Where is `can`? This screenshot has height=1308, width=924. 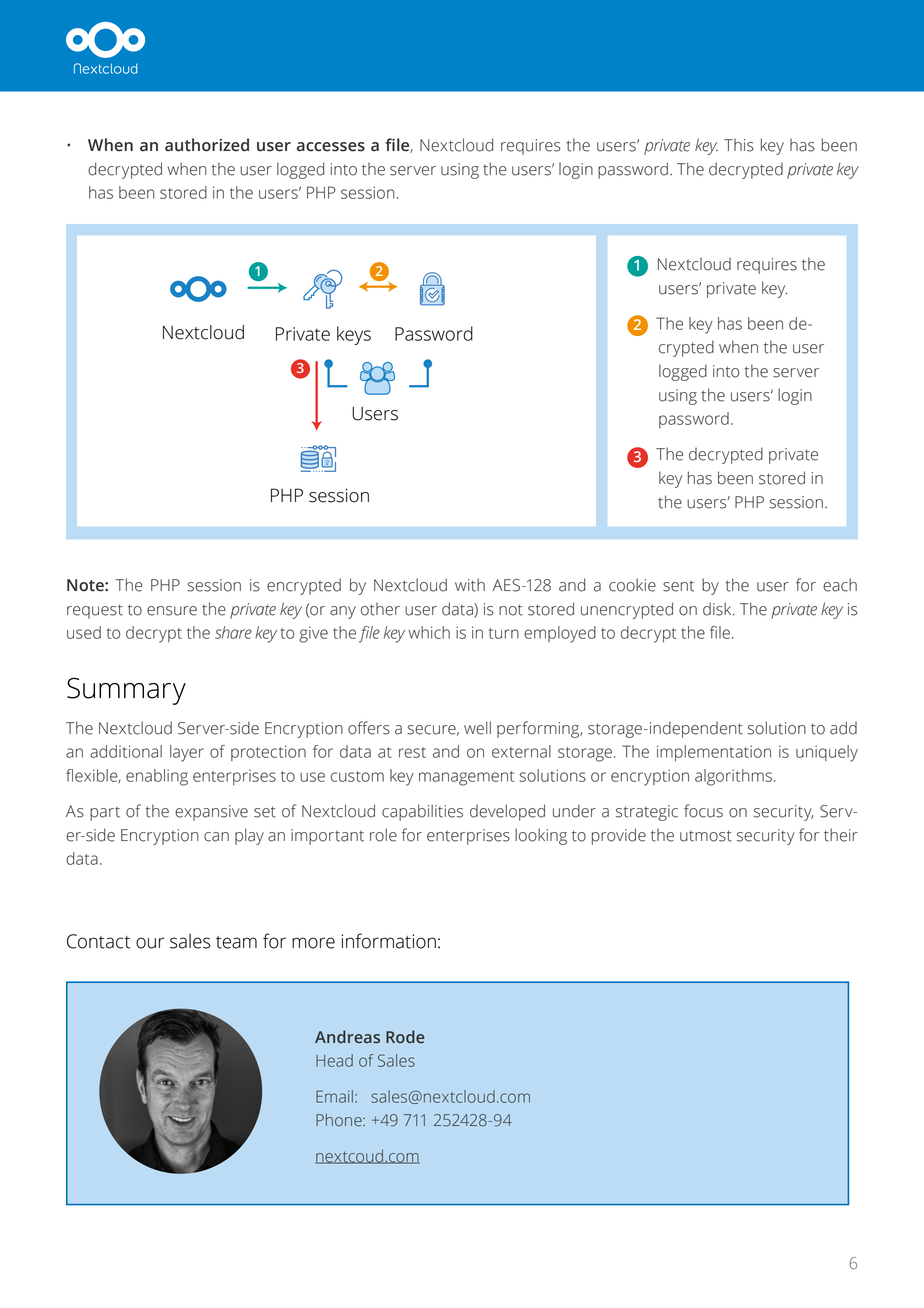 can is located at coordinates (216, 837).
